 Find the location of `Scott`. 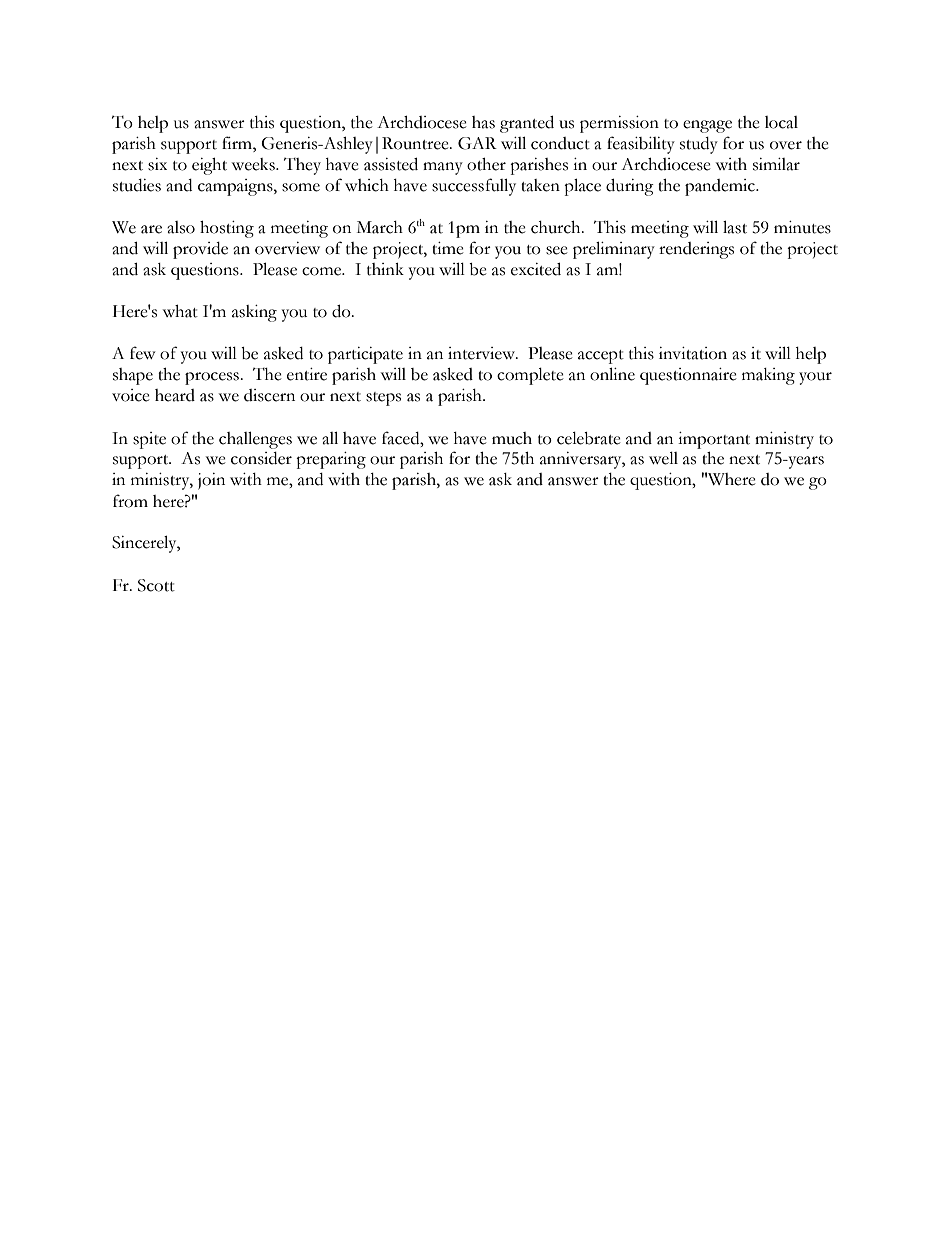

Scott is located at coordinates (156, 585).
